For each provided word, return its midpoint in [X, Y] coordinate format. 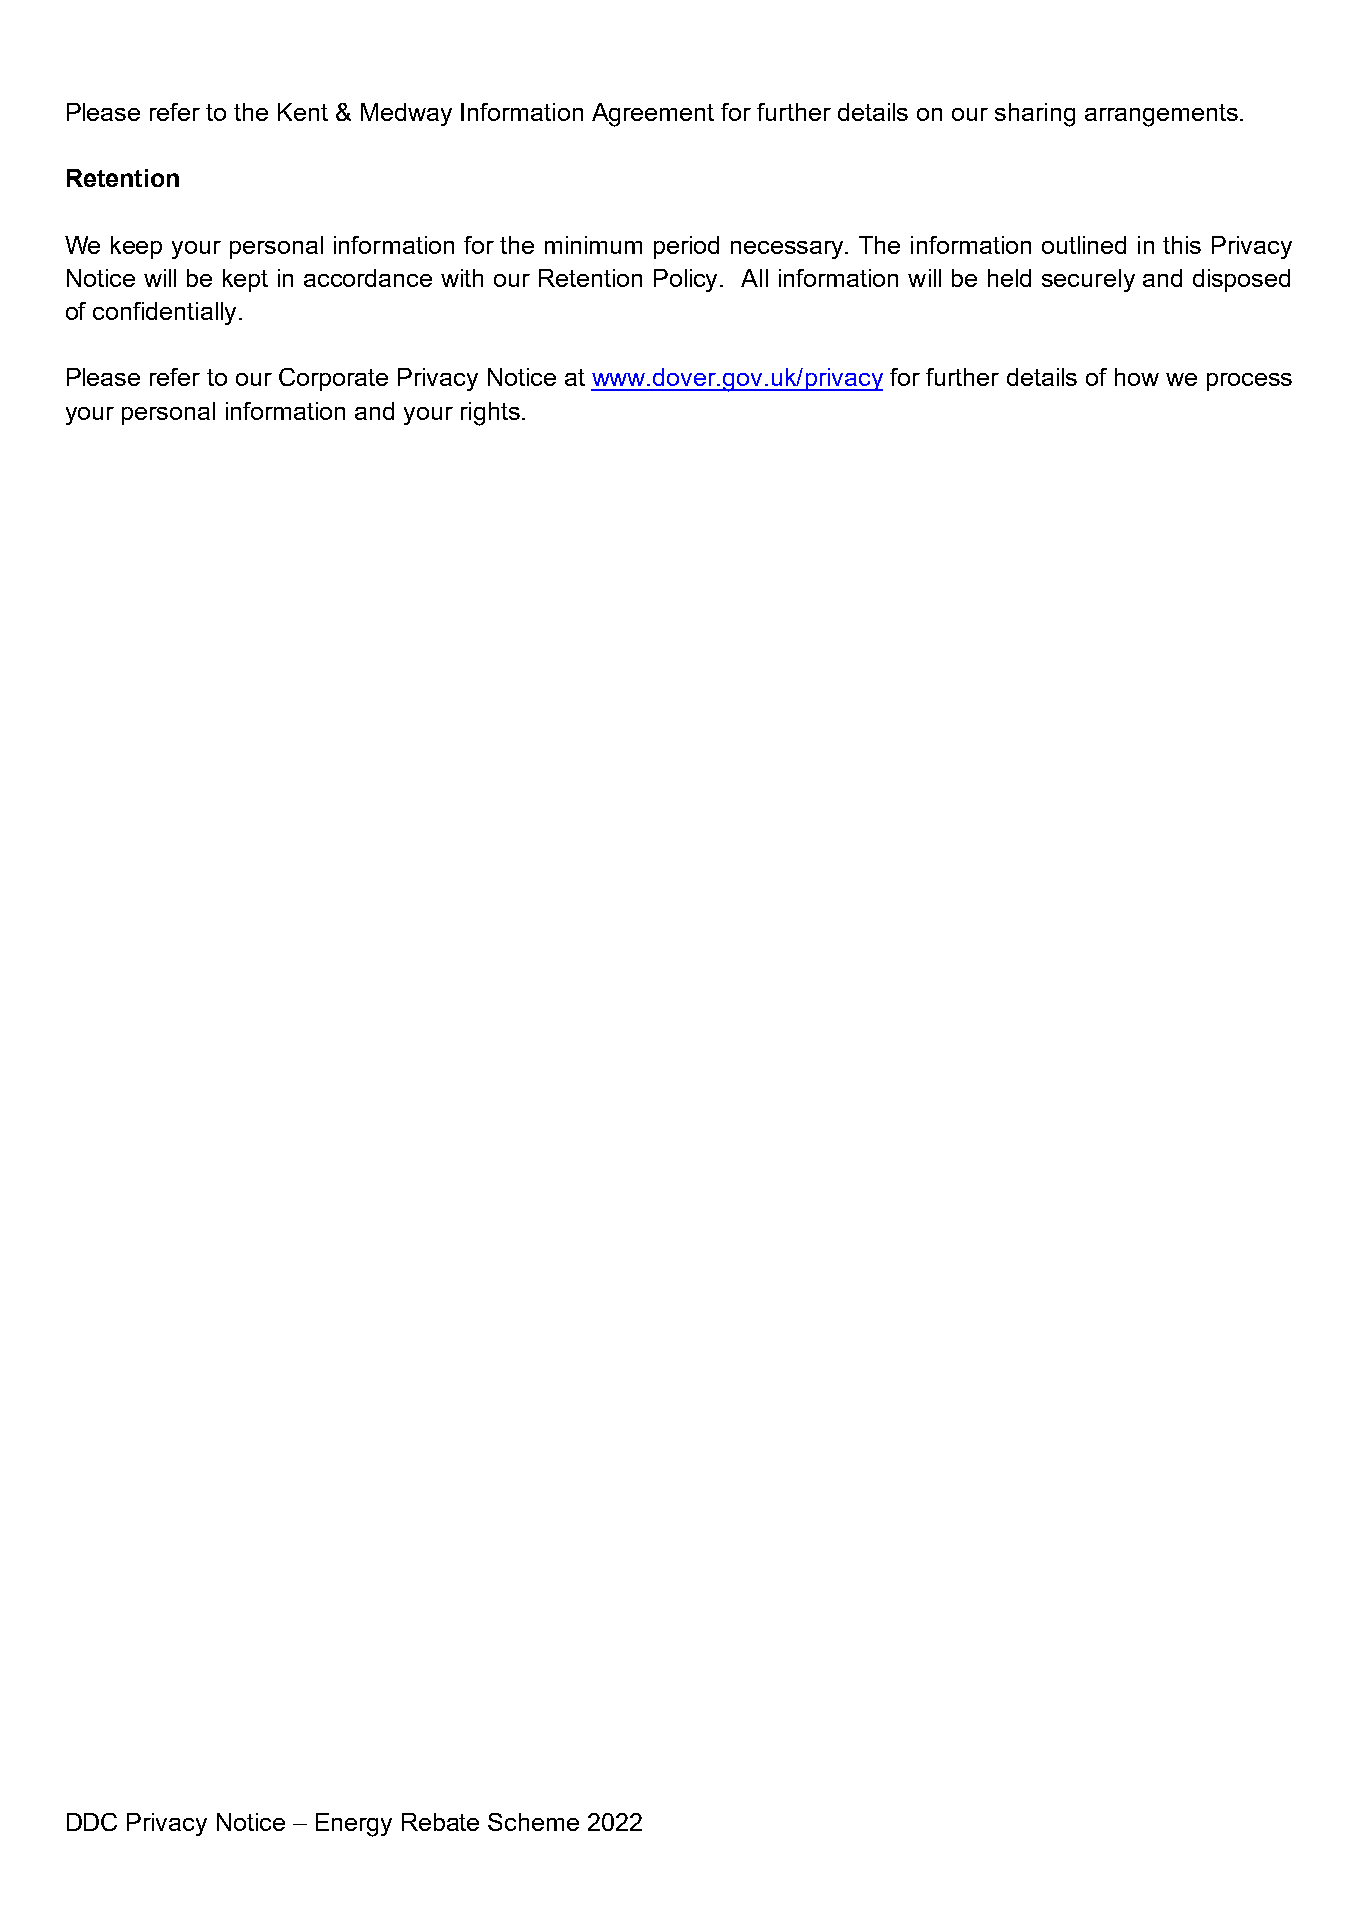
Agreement [653, 115]
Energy [354, 1825]
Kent [303, 112]
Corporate [333, 379]
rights [490, 414]
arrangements [1161, 115]
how [1137, 377]
